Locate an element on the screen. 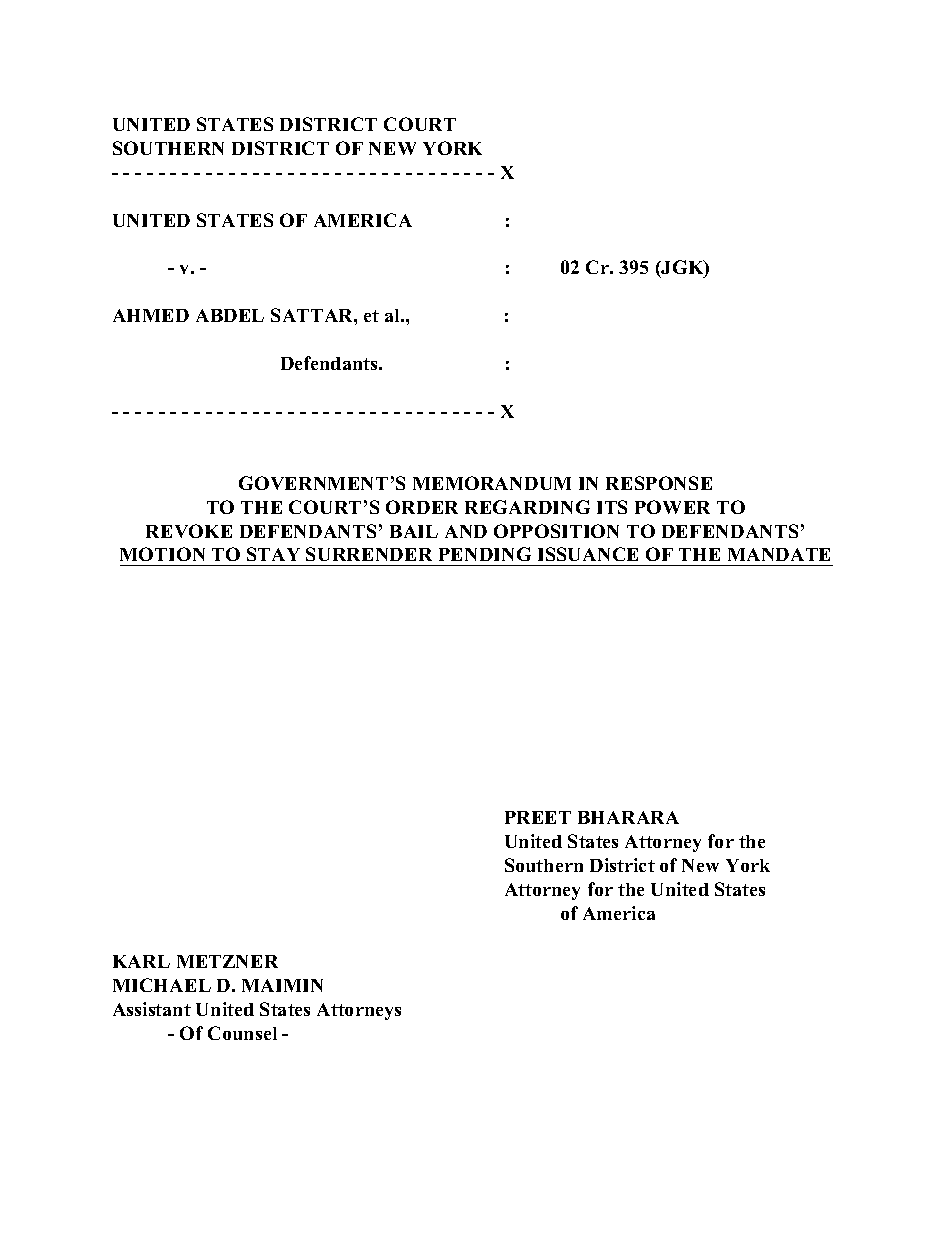 Image resolution: width=952 pixels, height=1233 pixels. RESPONSE is located at coordinates (659, 483).
